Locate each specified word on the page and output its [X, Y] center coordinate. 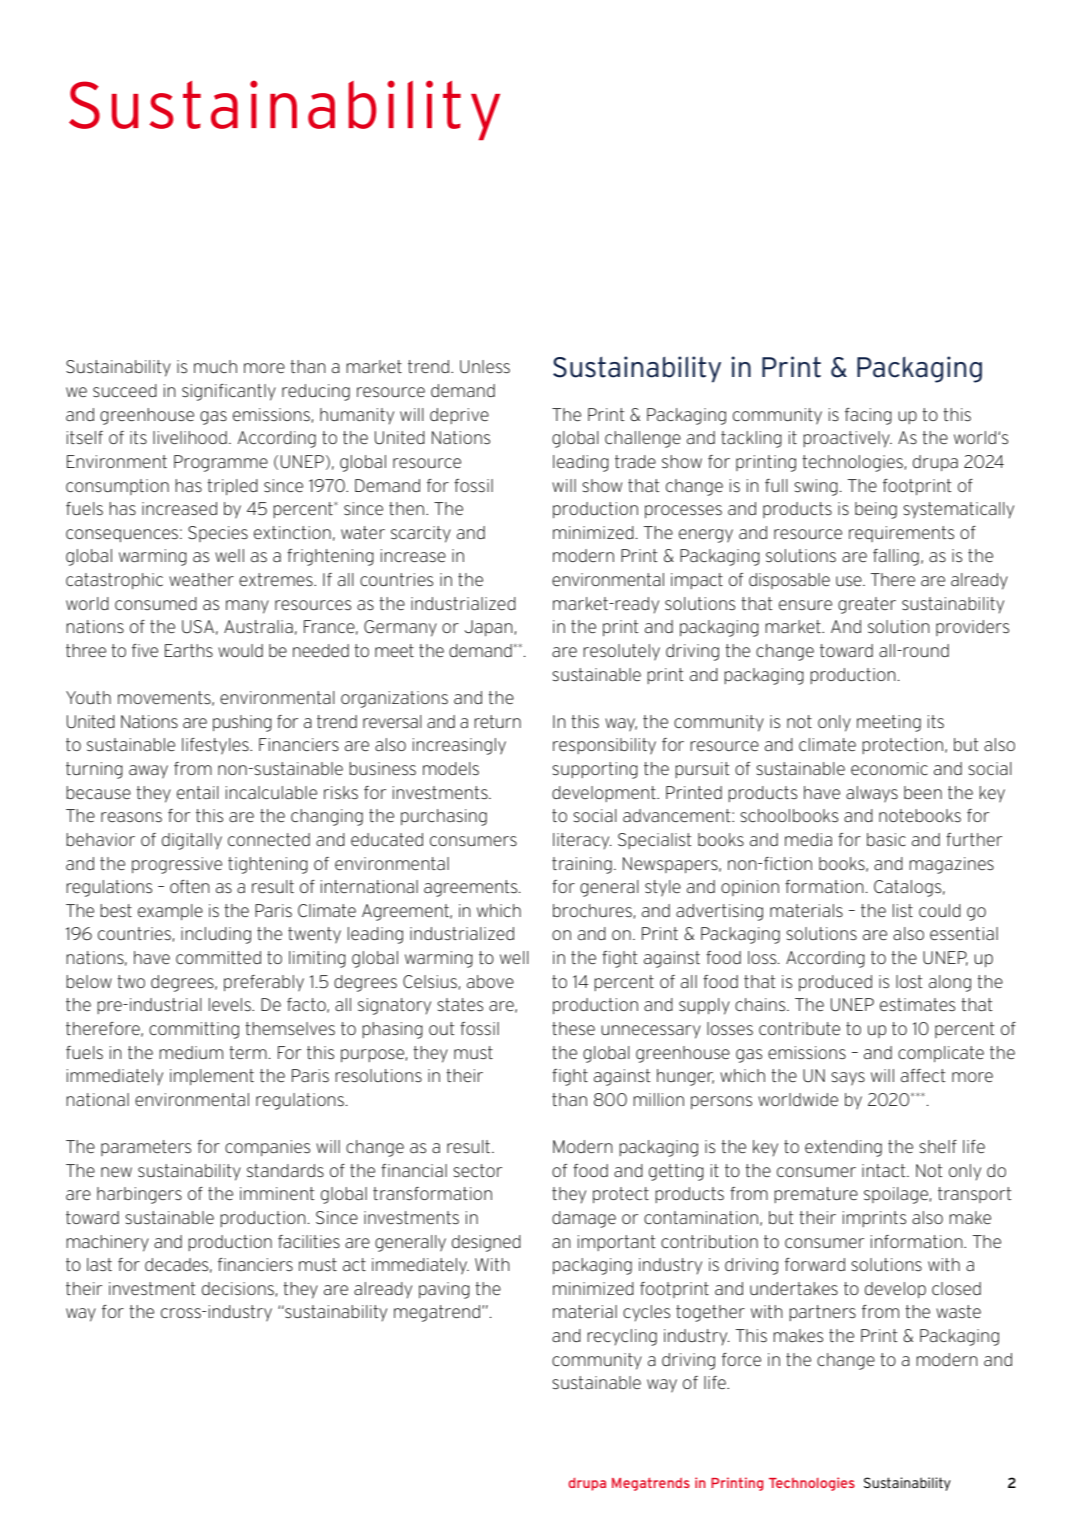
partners [822, 1313]
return [497, 721]
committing [194, 1030]
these [573, 1028]
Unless [485, 367]
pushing [242, 723]
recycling [622, 1337]
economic [889, 768]
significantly [229, 392]
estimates [917, 1005]
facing [868, 416]
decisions [238, 1289]
